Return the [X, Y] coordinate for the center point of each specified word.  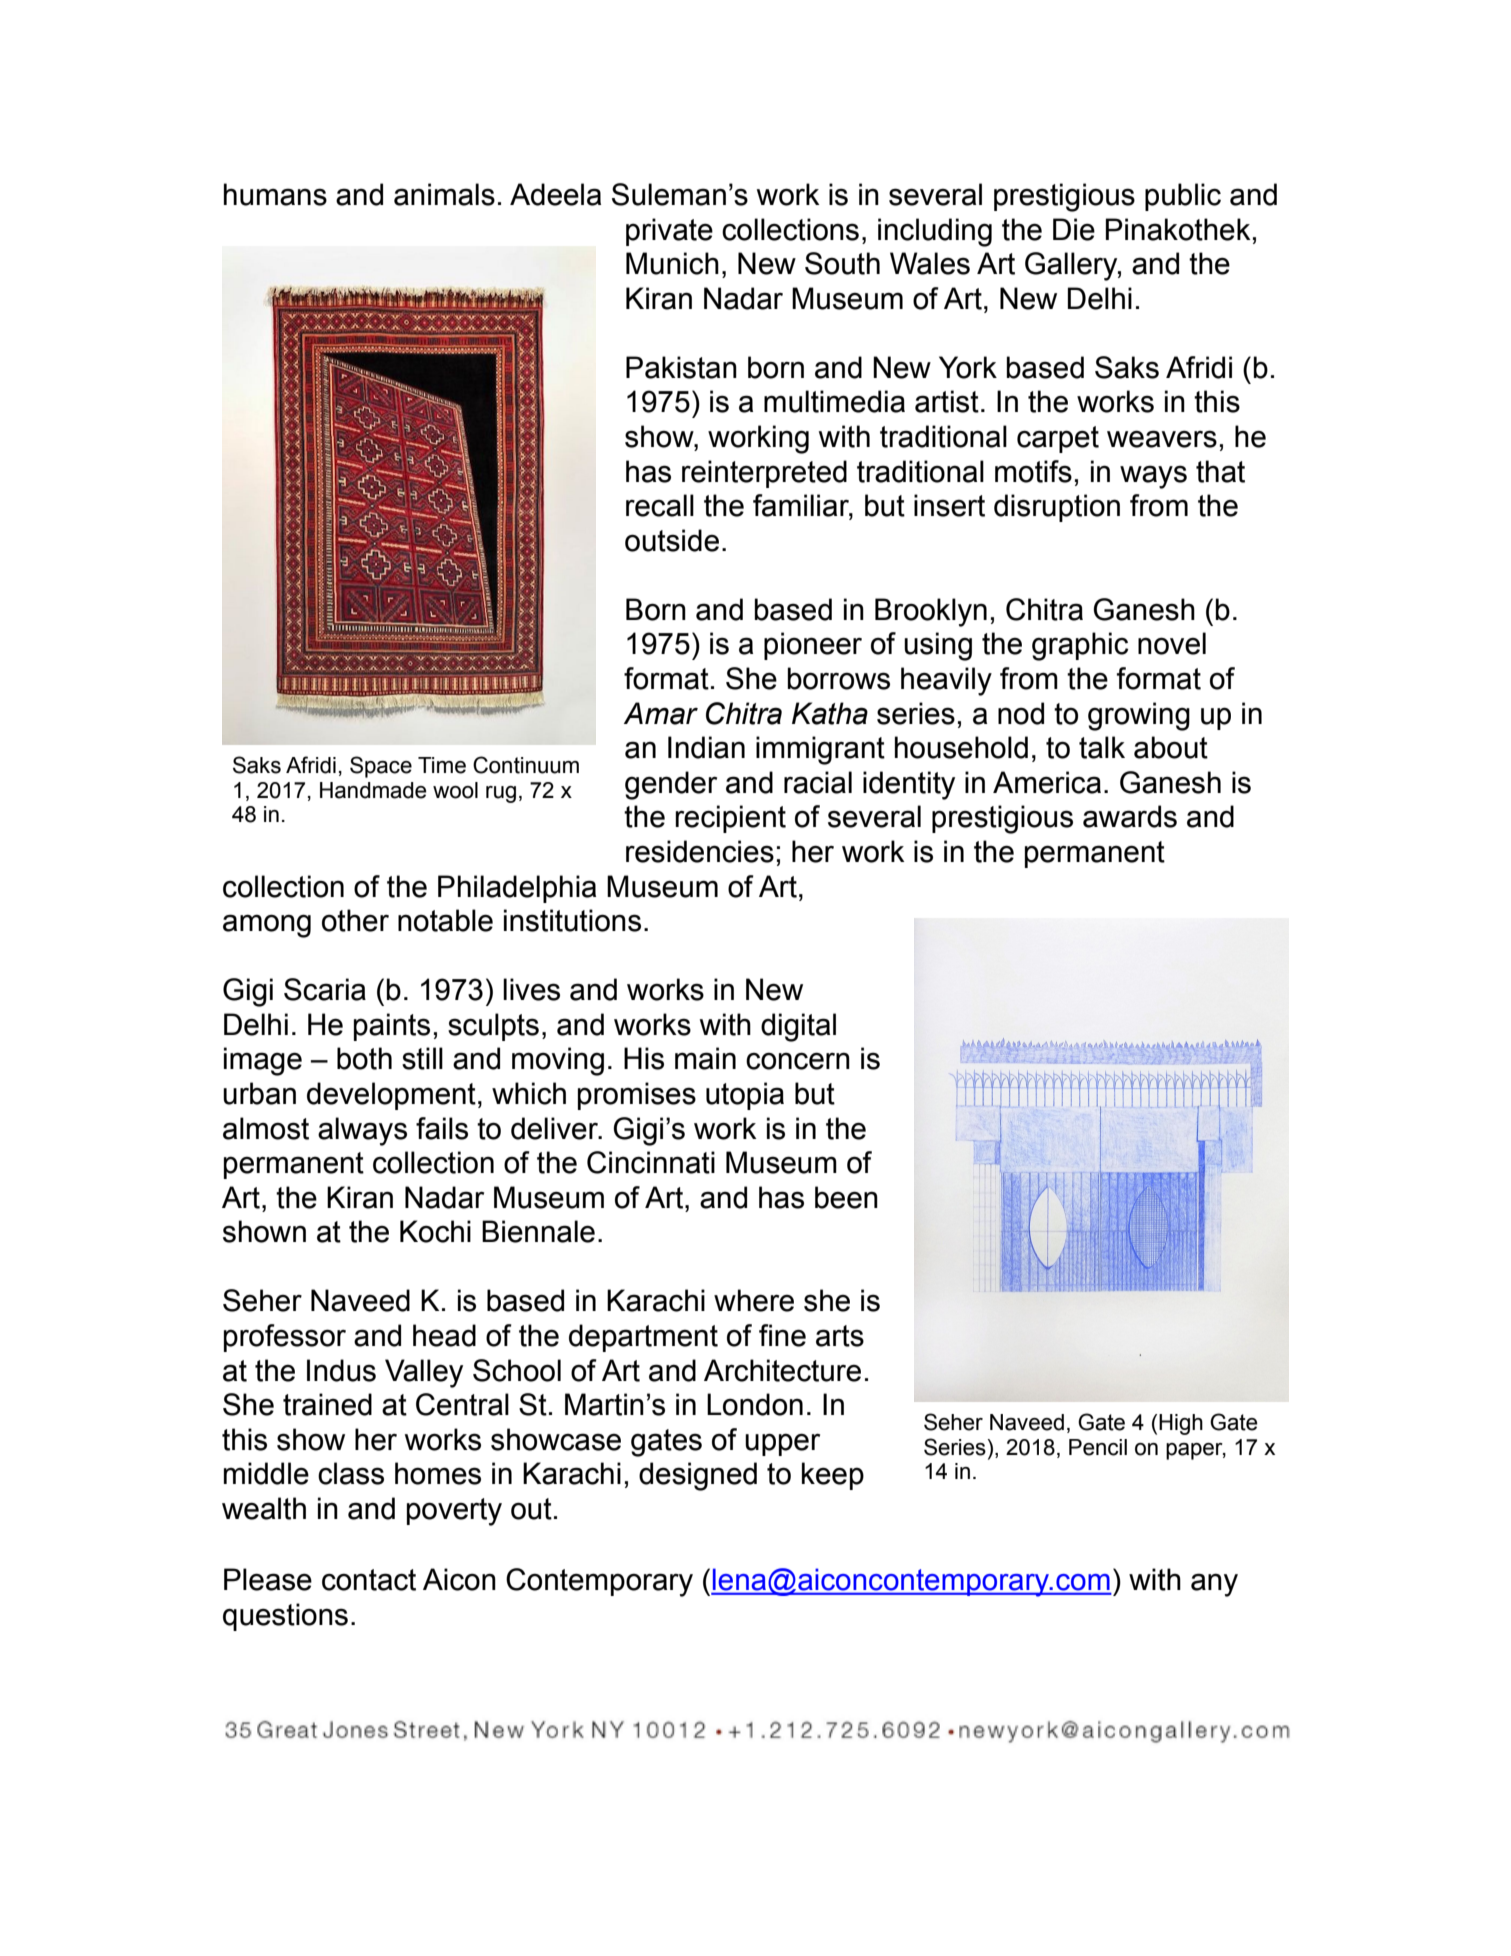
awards [1130, 816]
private [669, 232]
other [355, 920]
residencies [700, 851]
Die [1074, 229]
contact [369, 1580]
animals [444, 194]
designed [698, 1476]
